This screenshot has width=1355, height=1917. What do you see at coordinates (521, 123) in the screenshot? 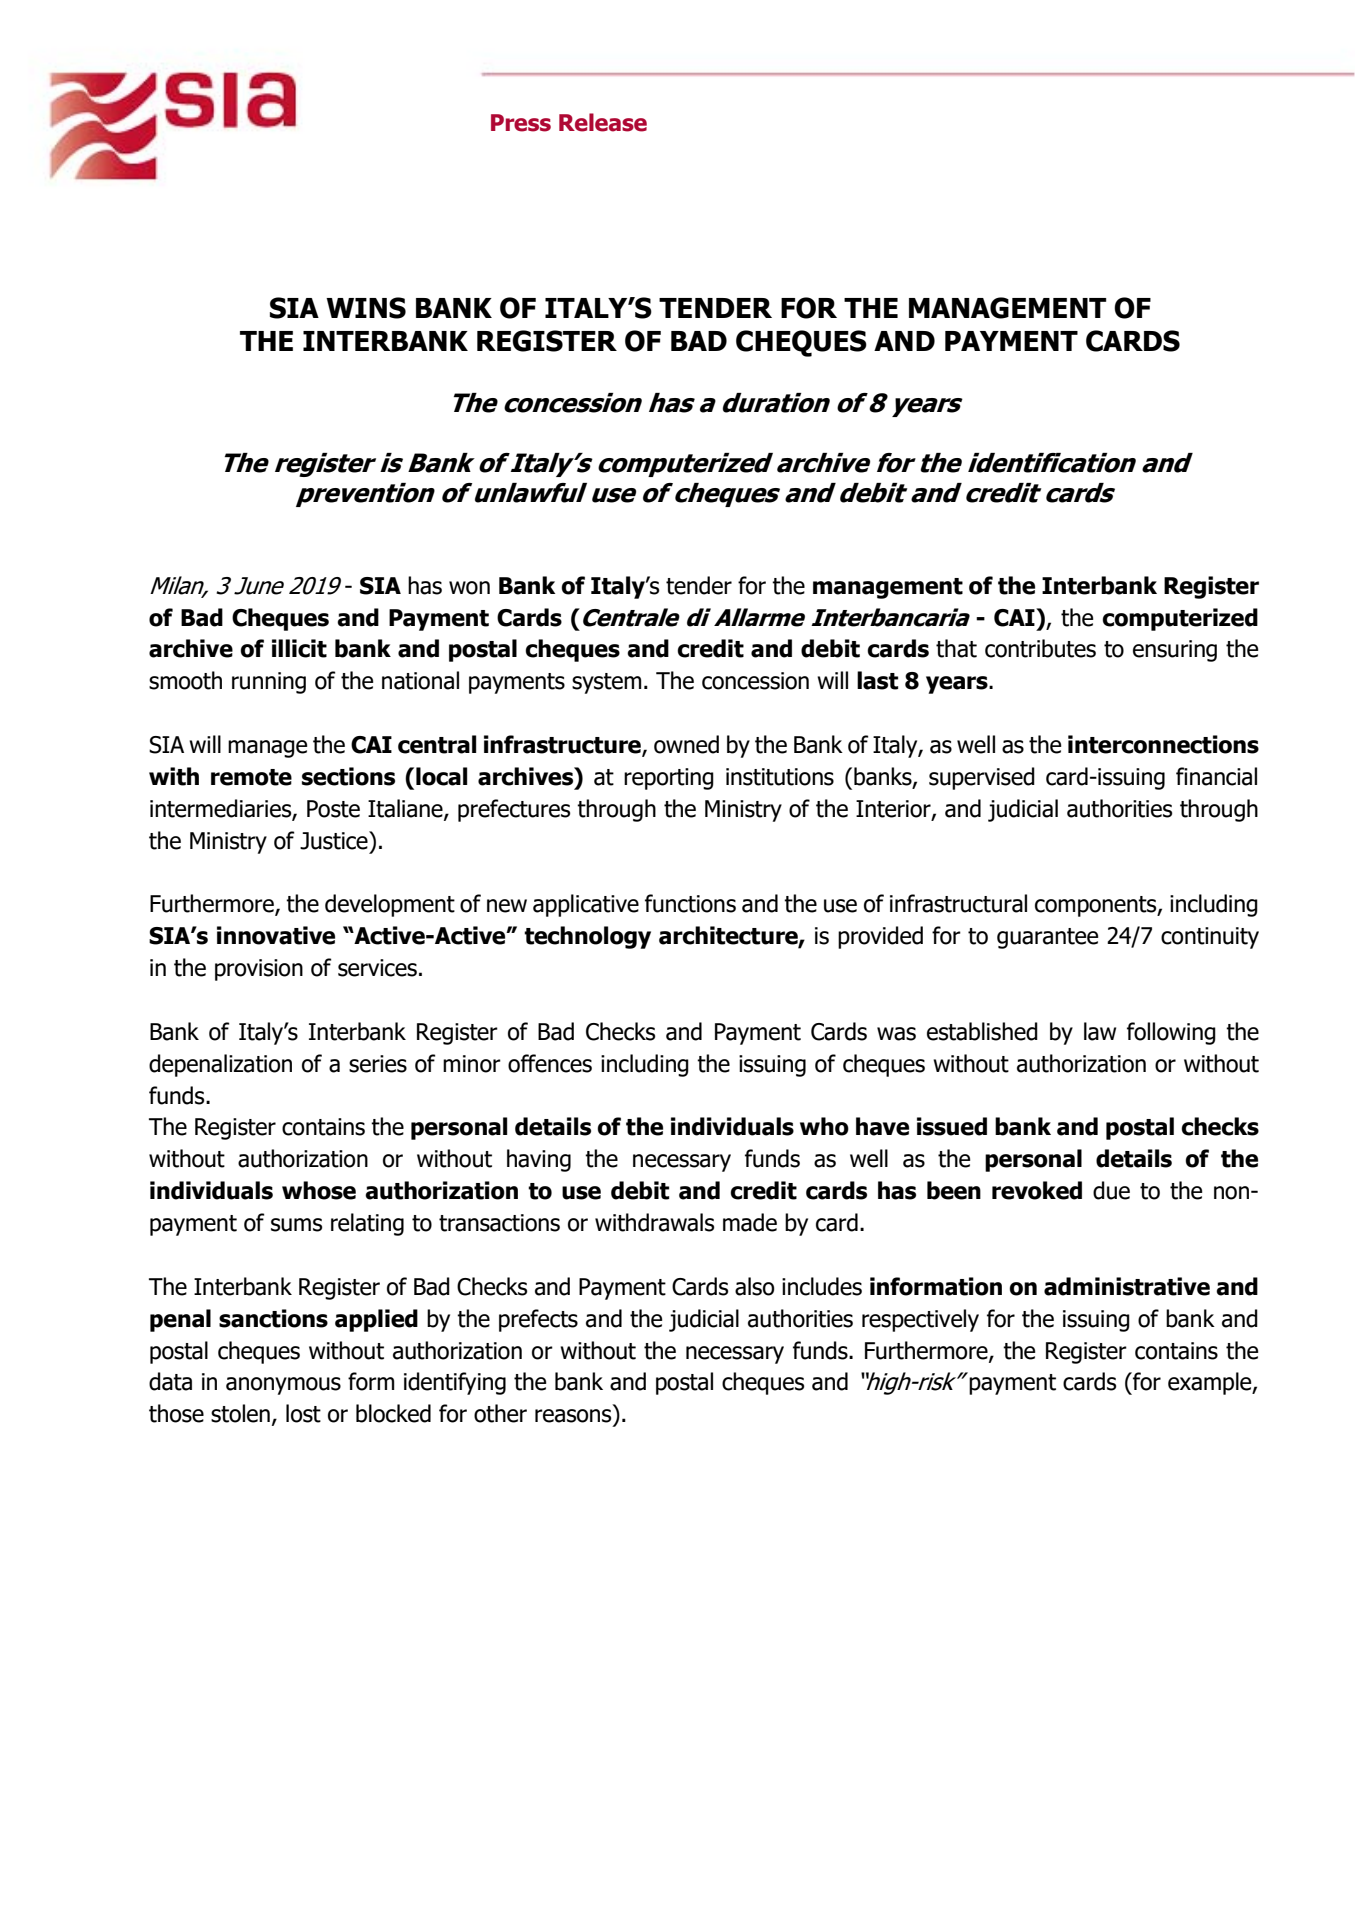
I see `Press` at bounding box center [521, 123].
